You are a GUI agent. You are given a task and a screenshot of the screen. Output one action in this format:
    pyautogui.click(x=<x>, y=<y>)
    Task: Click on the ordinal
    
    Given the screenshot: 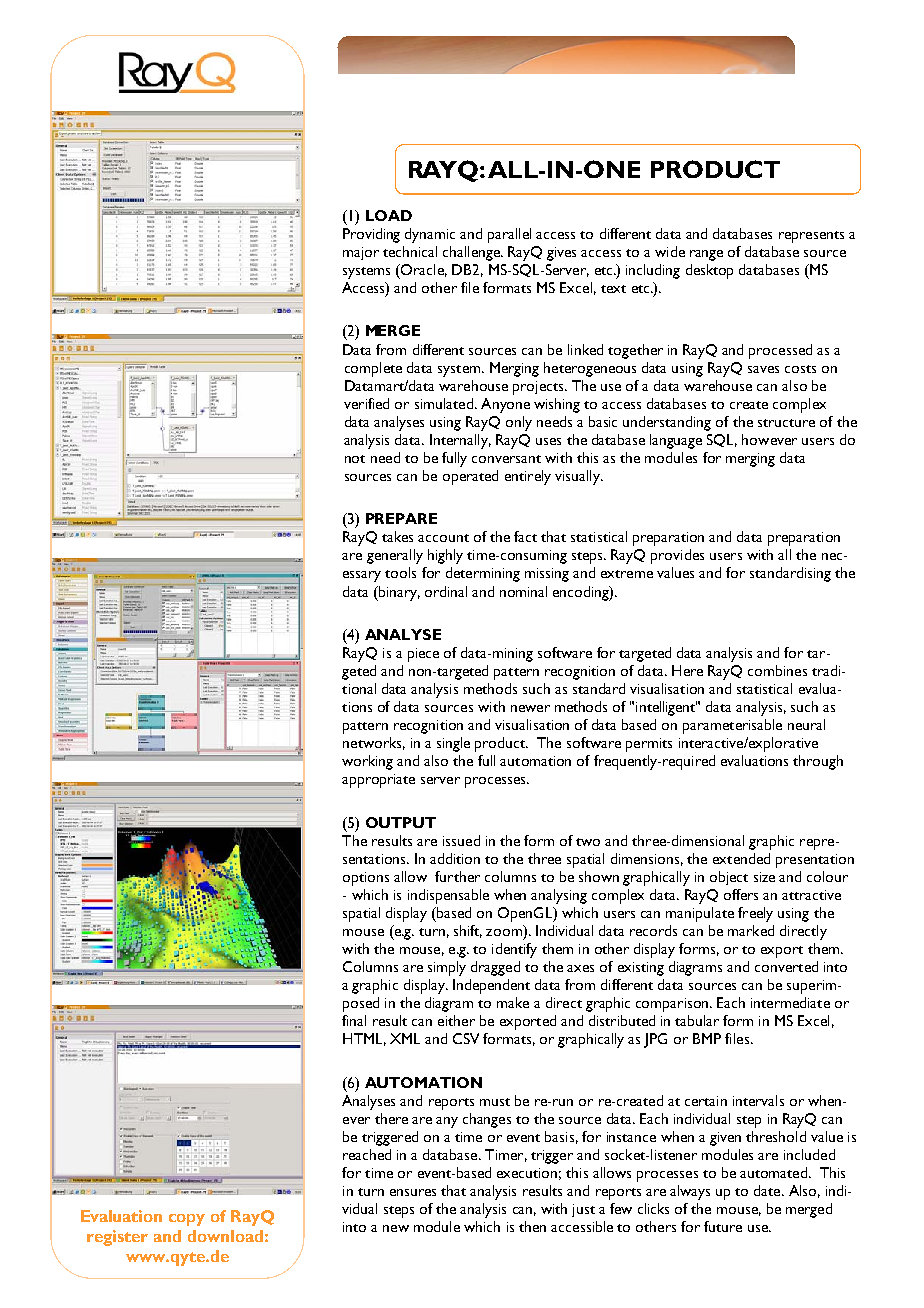 What is the action you would take?
    pyautogui.click(x=446, y=591)
